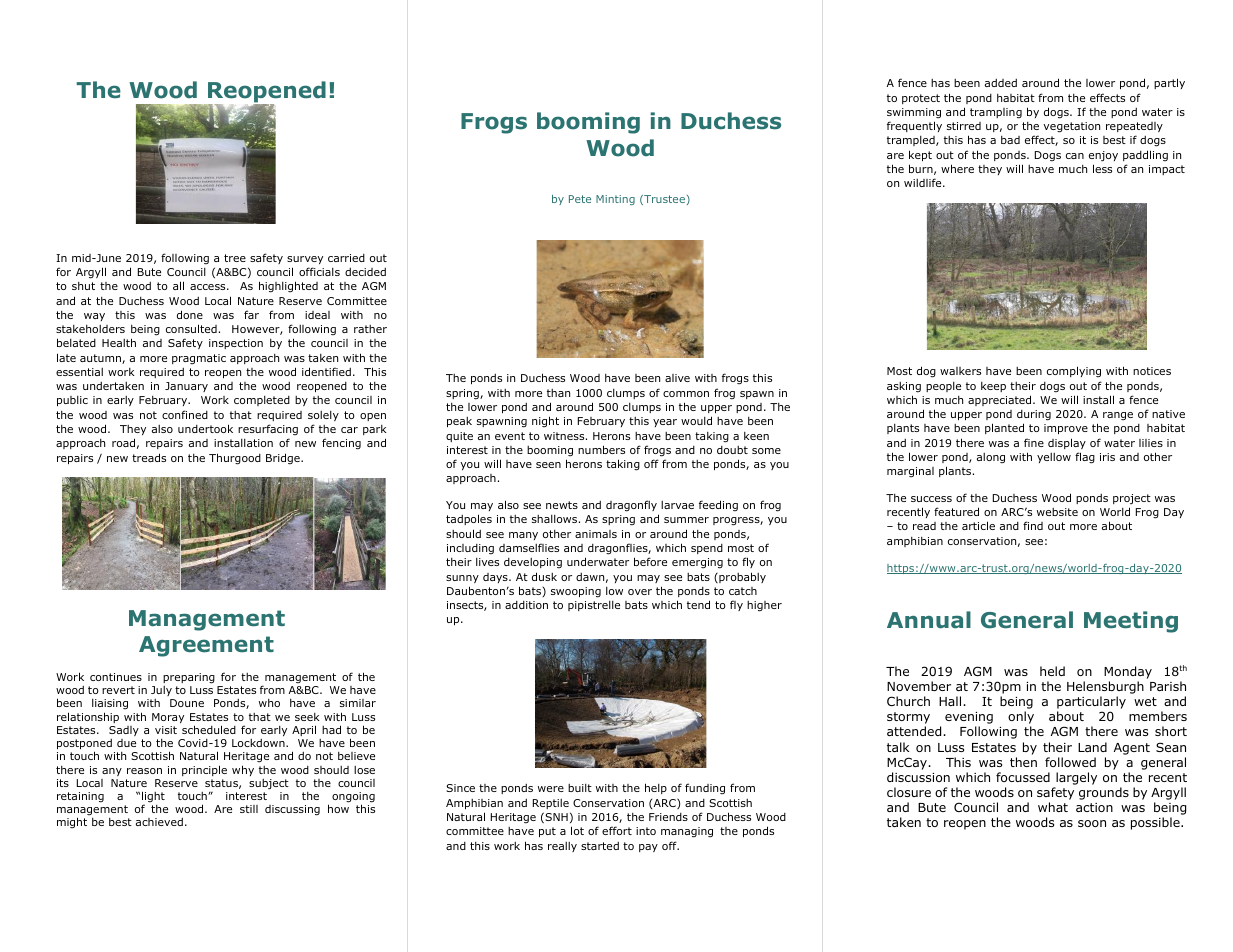  I want to click on numbers, so click(601, 449).
